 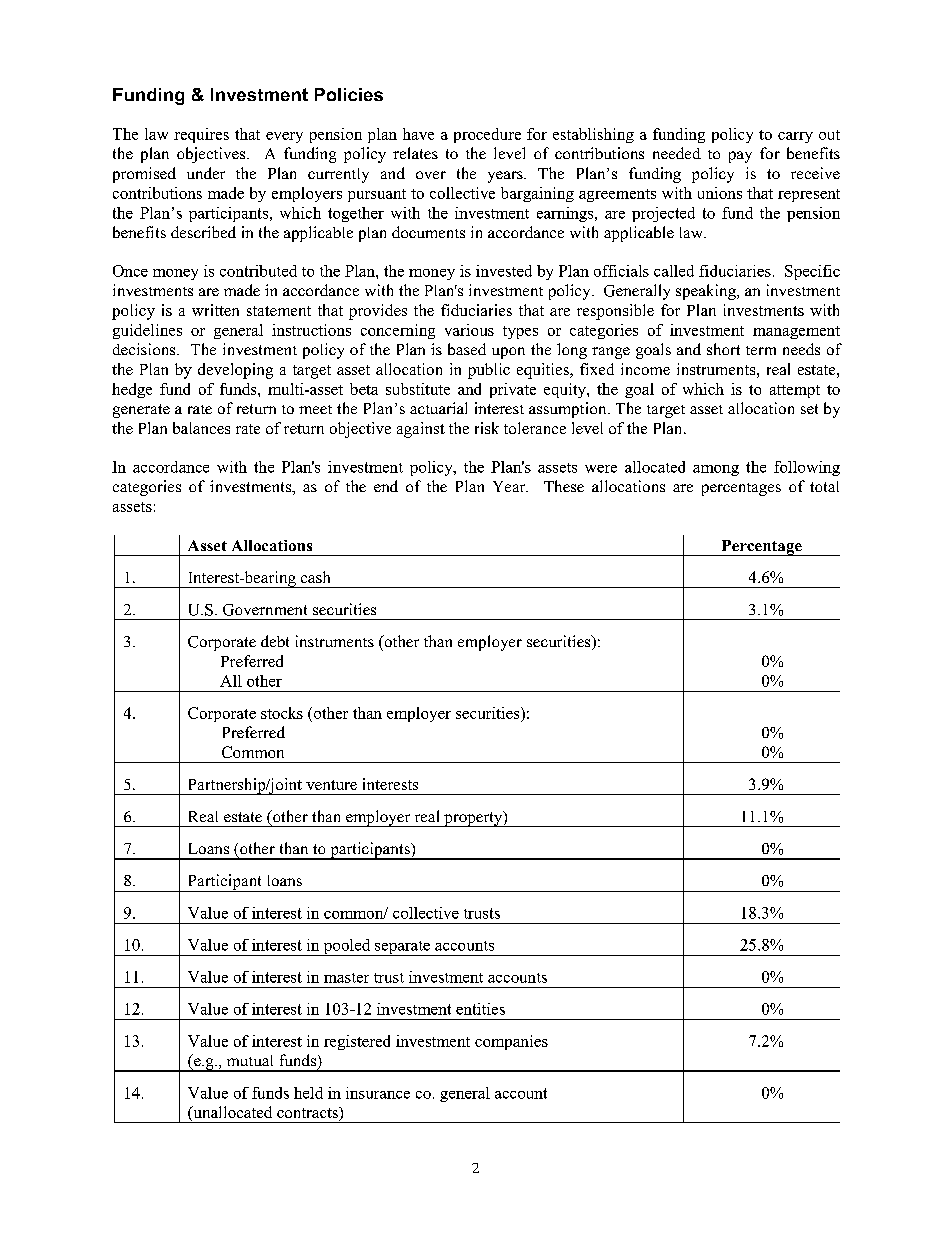 What do you see at coordinates (282, 713) in the screenshot?
I see `stocks` at bounding box center [282, 713].
